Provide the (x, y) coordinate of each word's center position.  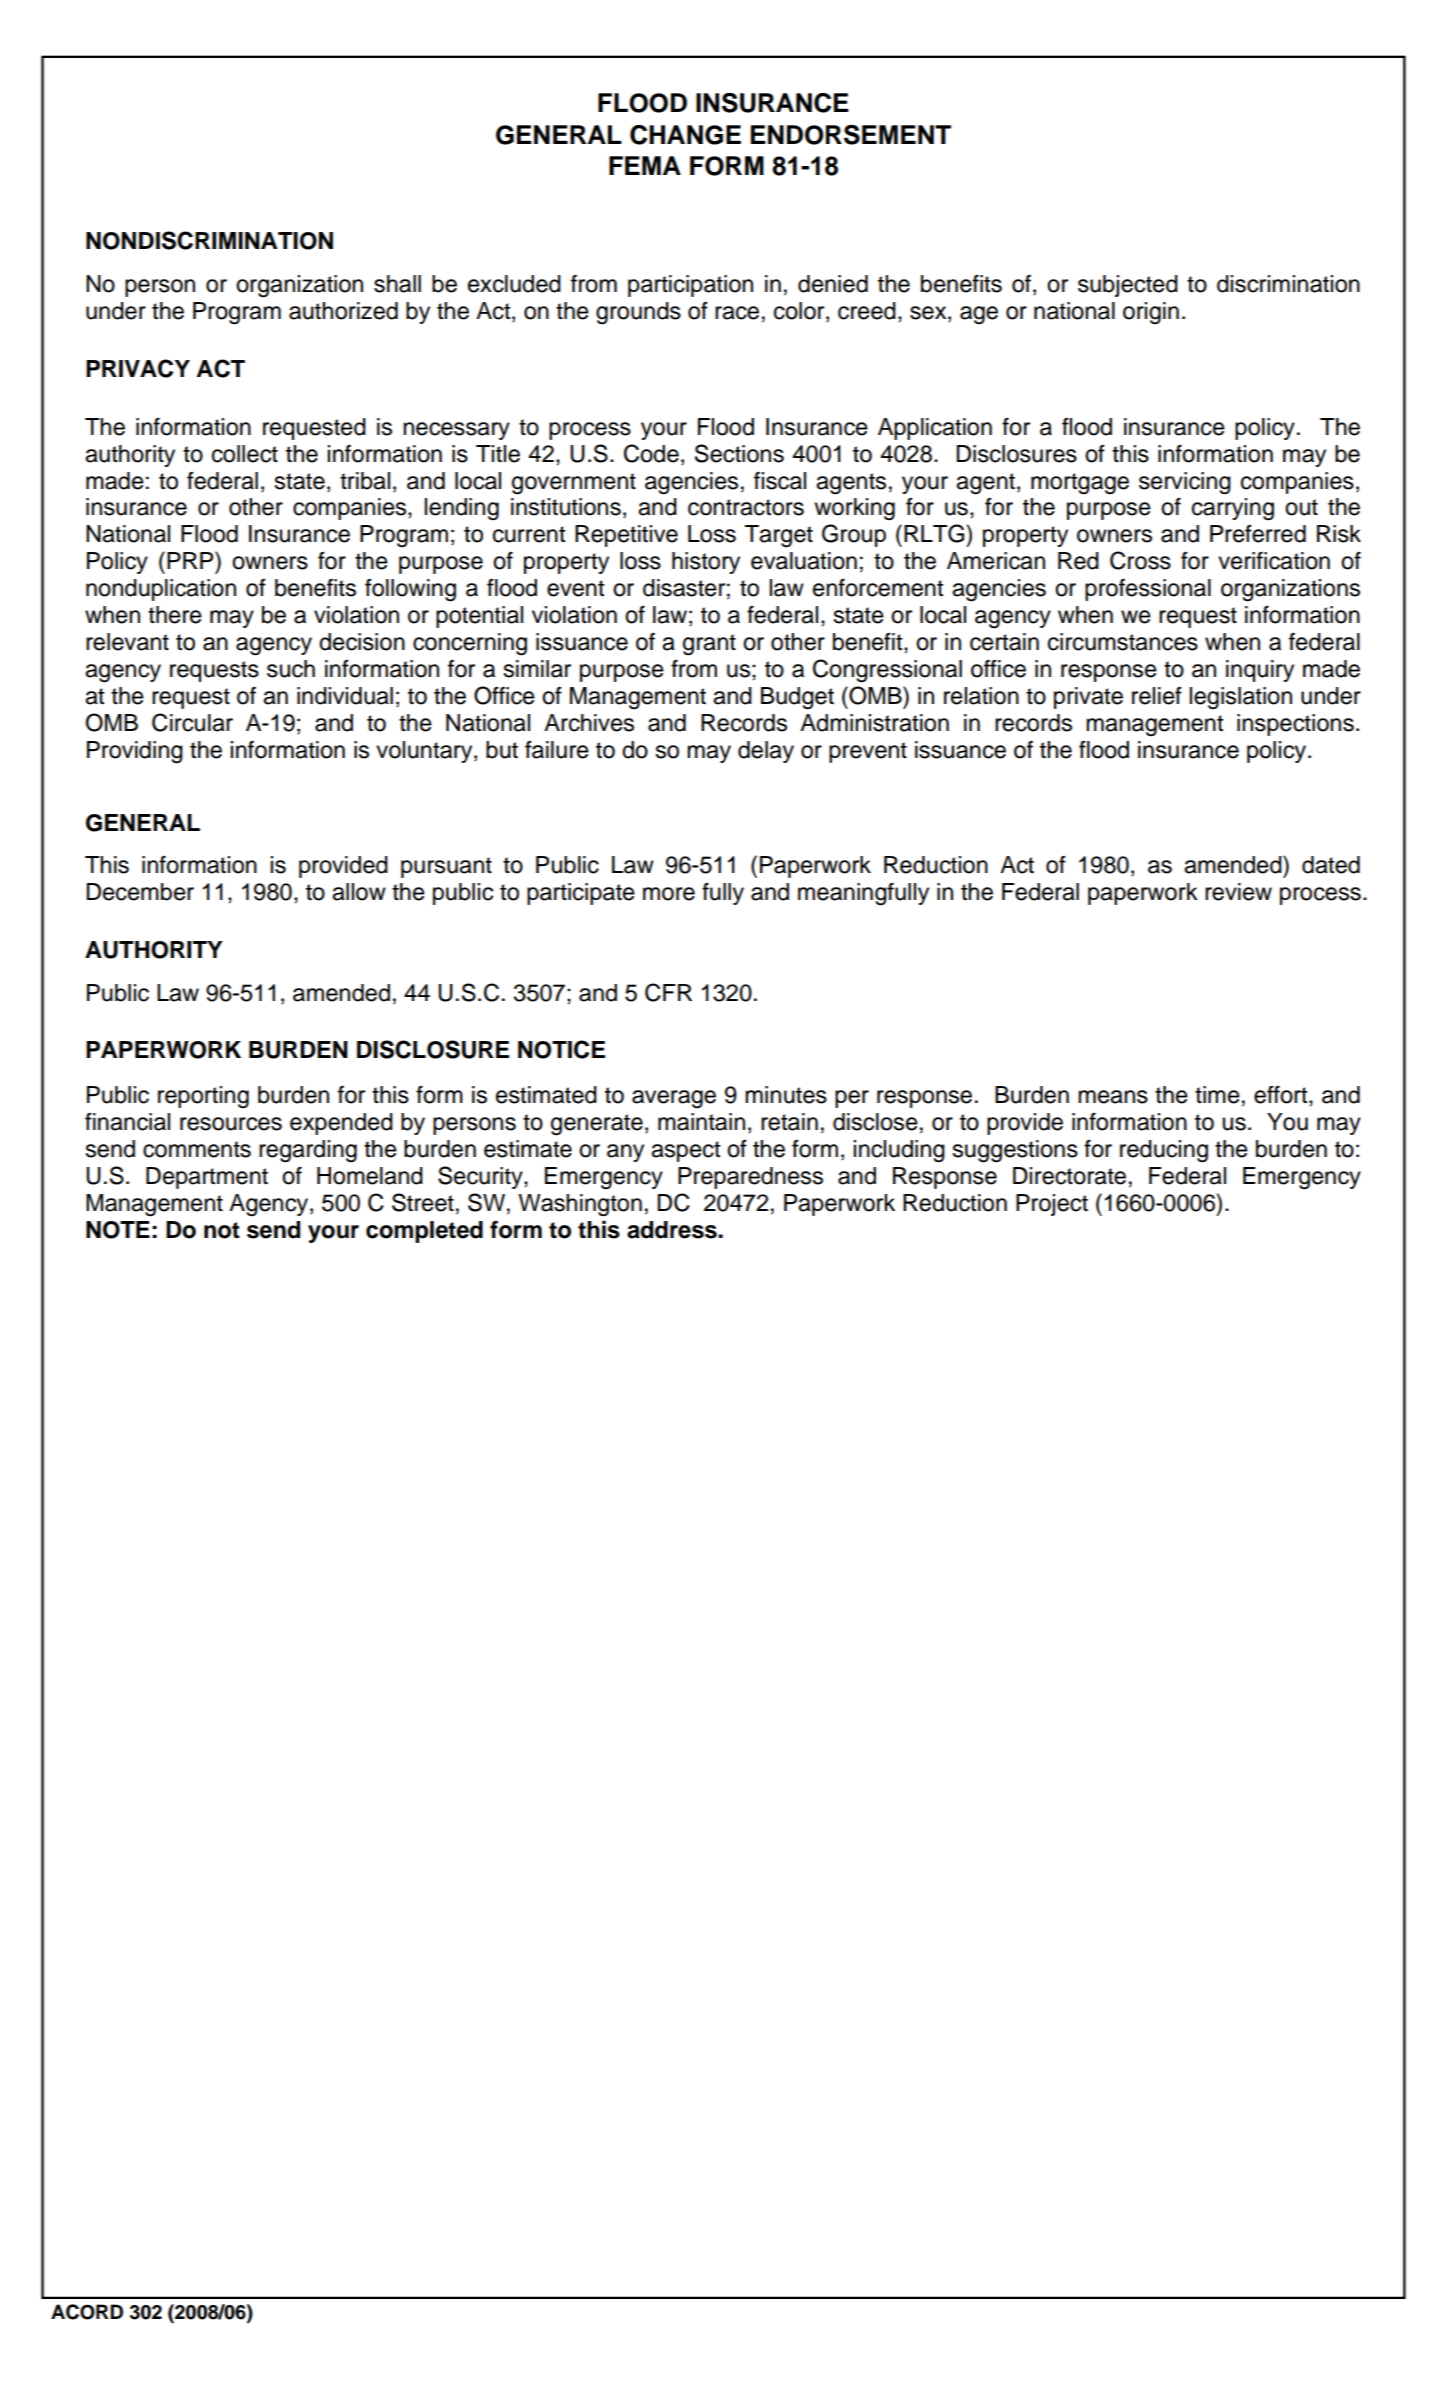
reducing (1164, 1151)
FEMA (645, 165)
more (669, 894)
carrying (1233, 509)
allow (359, 892)
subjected (1128, 286)
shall (397, 284)
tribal (365, 481)
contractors (746, 507)
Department (207, 1178)
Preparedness (750, 1178)
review (1238, 892)
